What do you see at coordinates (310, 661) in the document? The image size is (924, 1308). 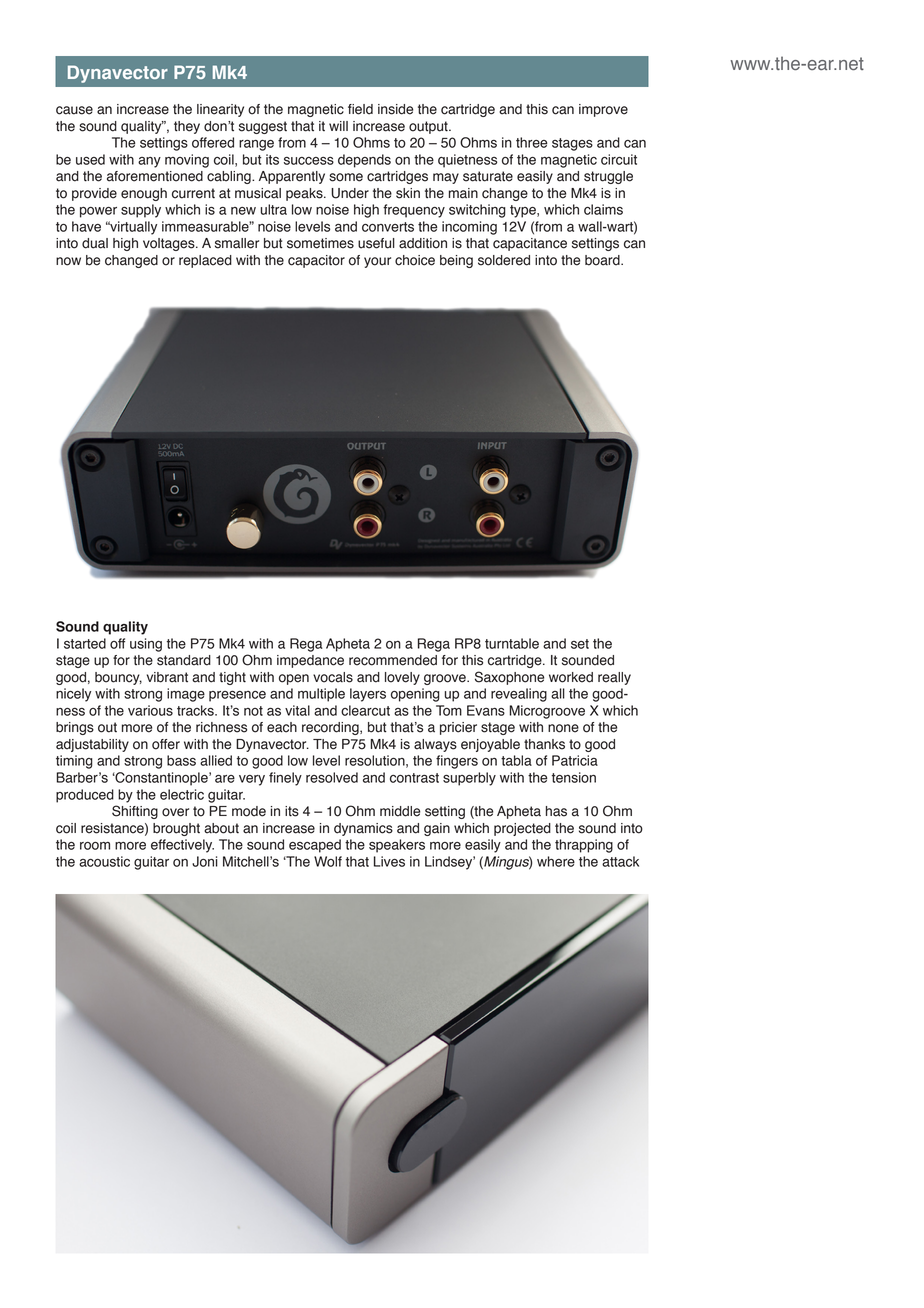 I see `impedance` at bounding box center [310, 661].
